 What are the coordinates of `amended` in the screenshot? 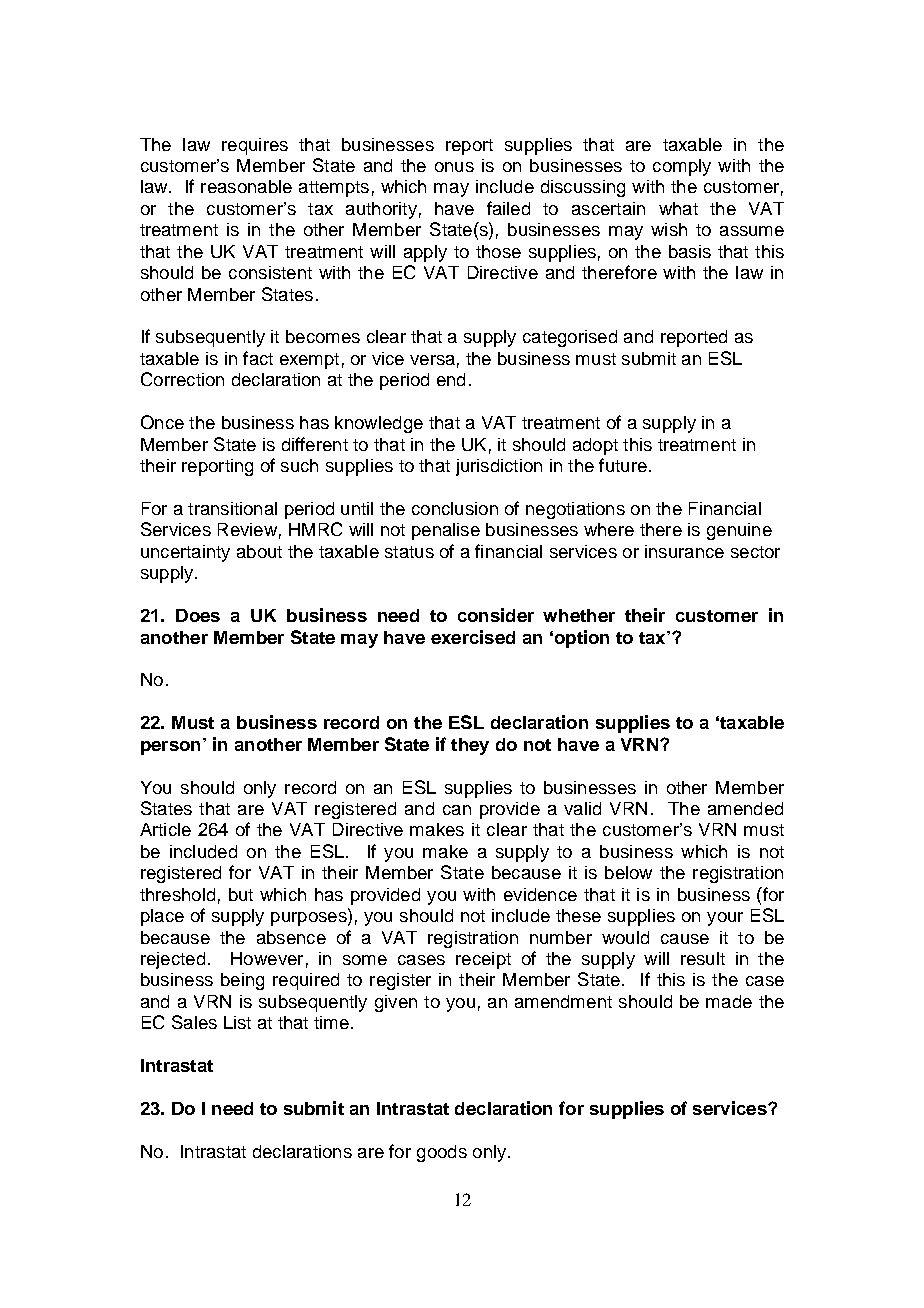 It's located at (745, 808).
